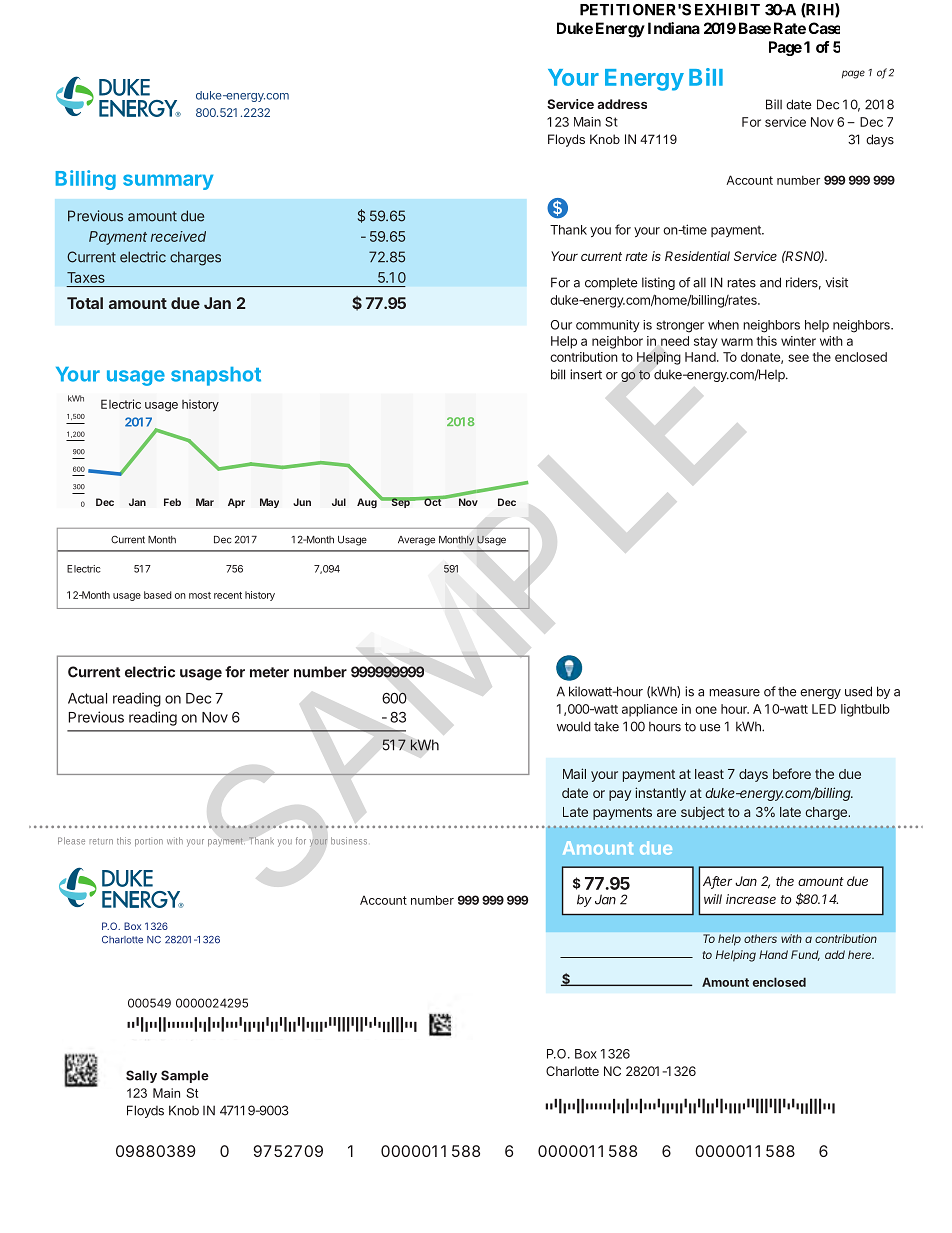  What do you see at coordinates (587, 122) in the image?
I see `Main` at bounding box center [587, 122].
